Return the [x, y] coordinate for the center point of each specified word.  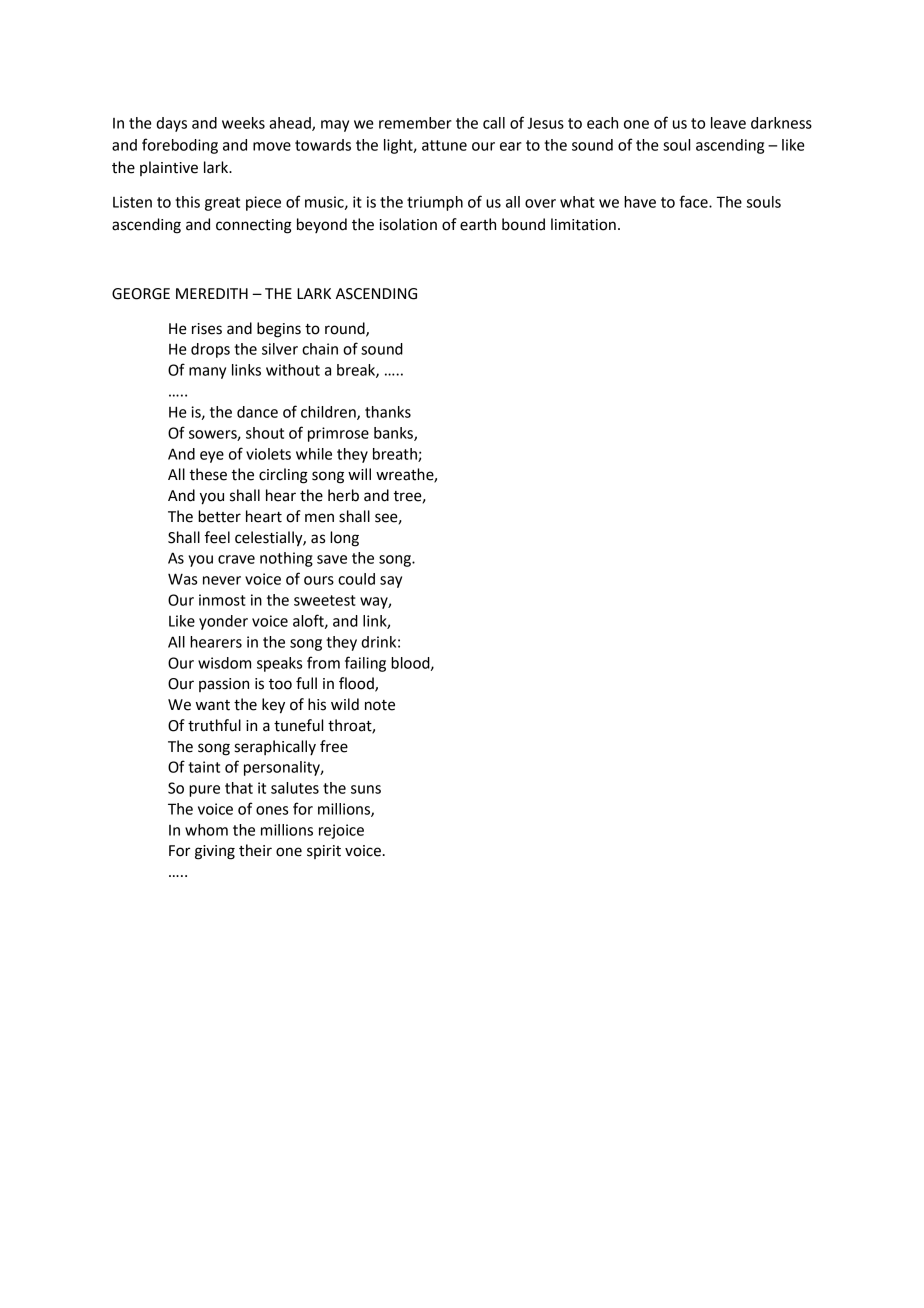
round [346, 329]
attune [444, 145]
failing [365, 664]
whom [206, 830]
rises [207, 329]
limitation [583, 224]
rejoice [341, 831]
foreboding [180, 146]
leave [728, 123]
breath [396, 455]
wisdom [224, 663]
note [380, 705]
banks [394, 434]
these [208, 474]
